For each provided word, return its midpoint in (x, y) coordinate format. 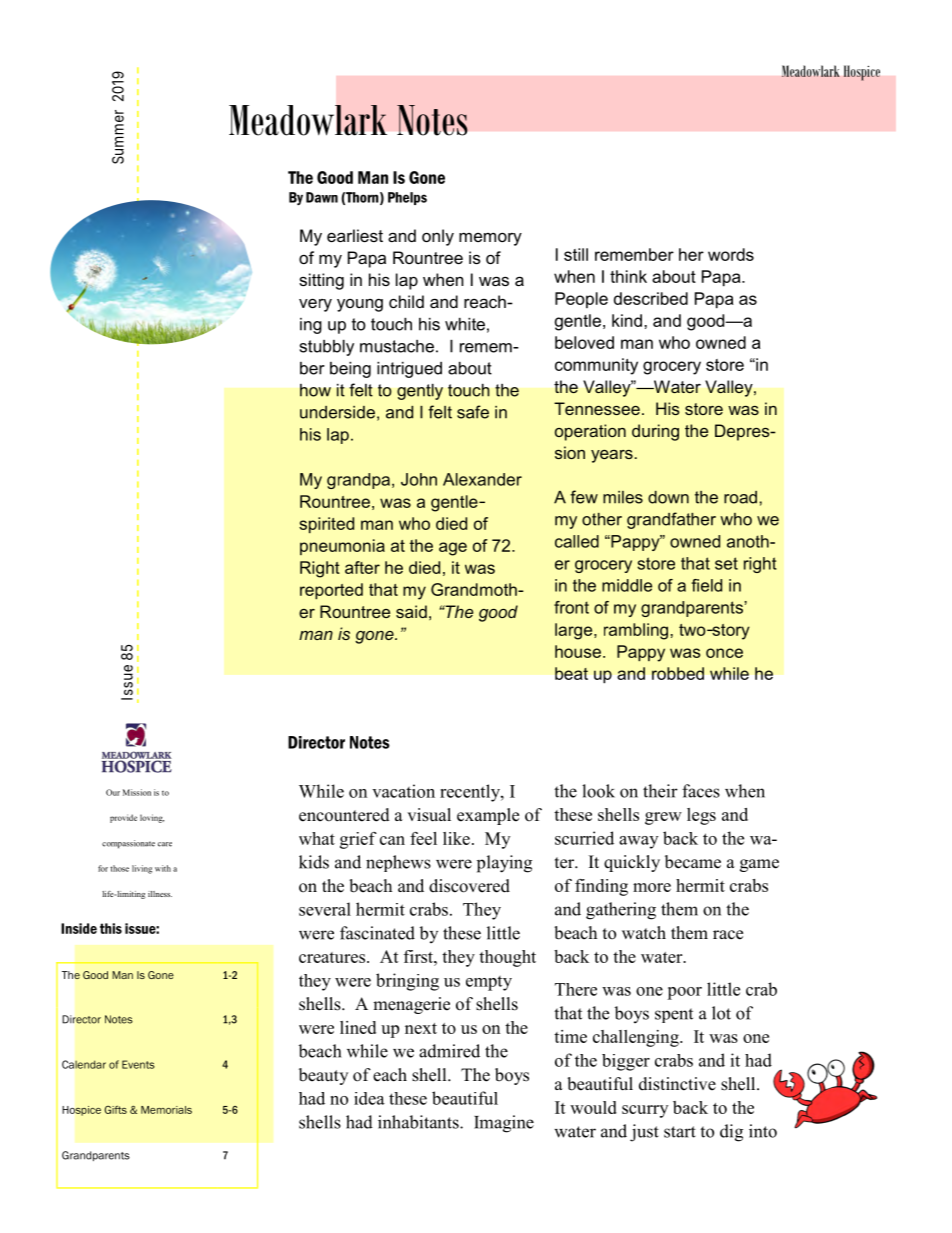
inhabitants (419, 1122)
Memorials (166, 1110)
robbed (678, 673)
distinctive (677, 1084)
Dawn (322, 197)
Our (113, 792)
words (731, 254)
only (438, 237)
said (411, 611)
